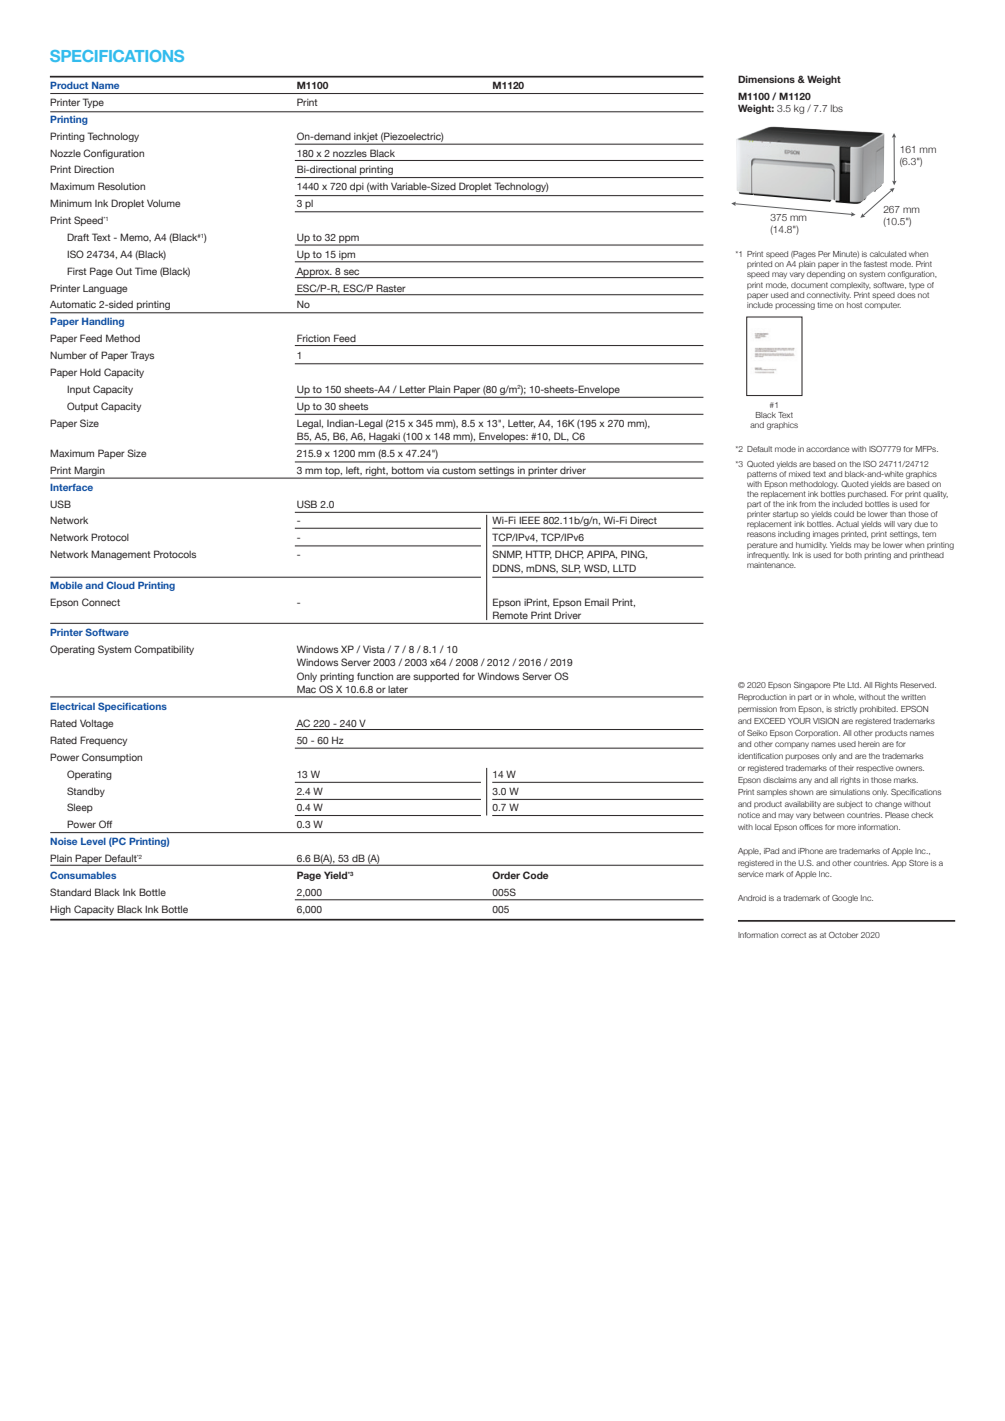 The height and width of the page is (1421, 1005). What do you see at coordinates (845, 899) in the page?
I see `Google` at bounding box center [845, 899].
